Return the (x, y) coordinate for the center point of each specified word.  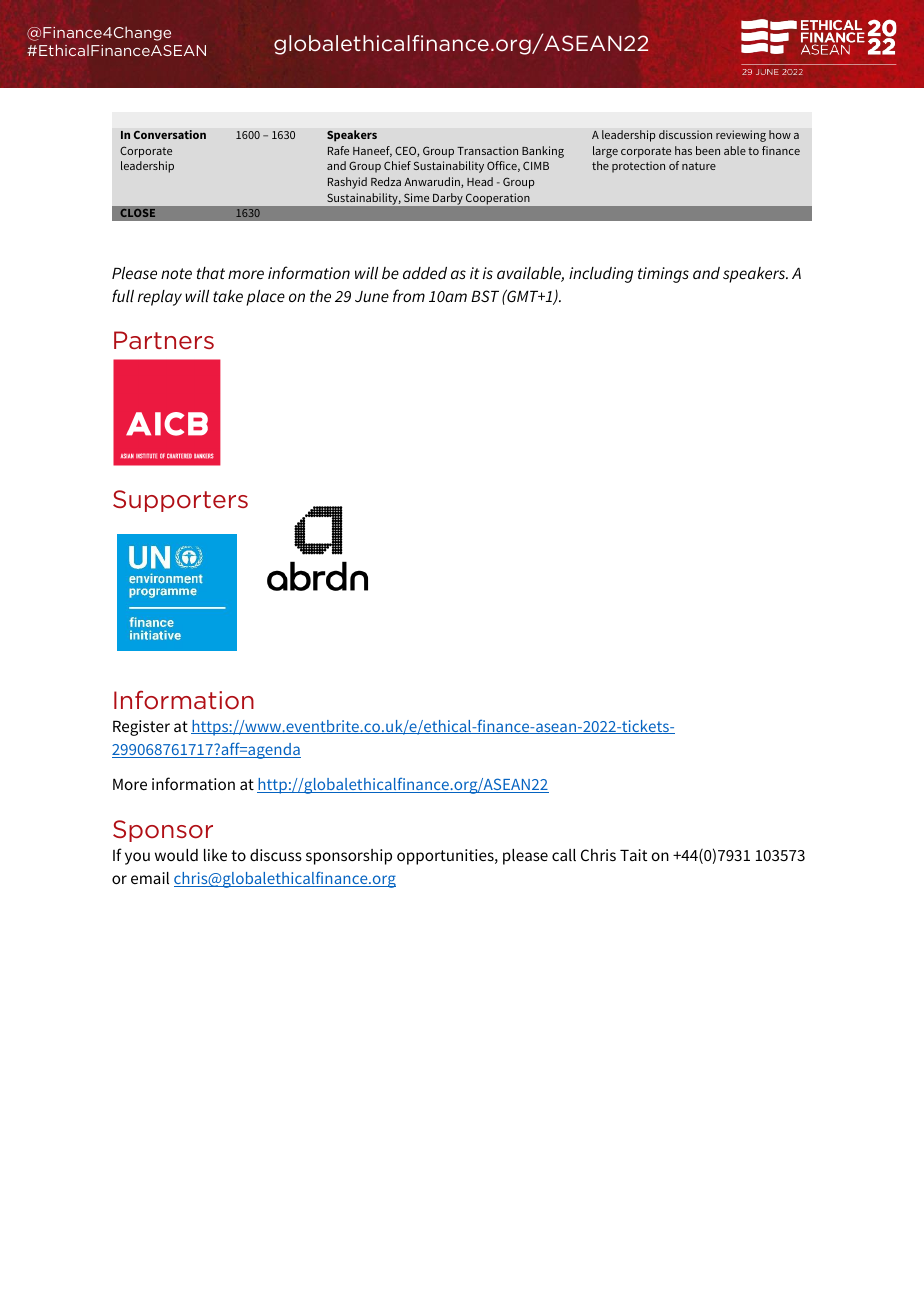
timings (663, 275)
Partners (164, 340)
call (564, 855)
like (215, 855)
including (601, 275)
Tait (633, 855)
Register (141, 728)
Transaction (487, 150)
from (409, 295)
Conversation (170, 134)
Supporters (180, 501)
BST (485, 296)
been (708, 150)
